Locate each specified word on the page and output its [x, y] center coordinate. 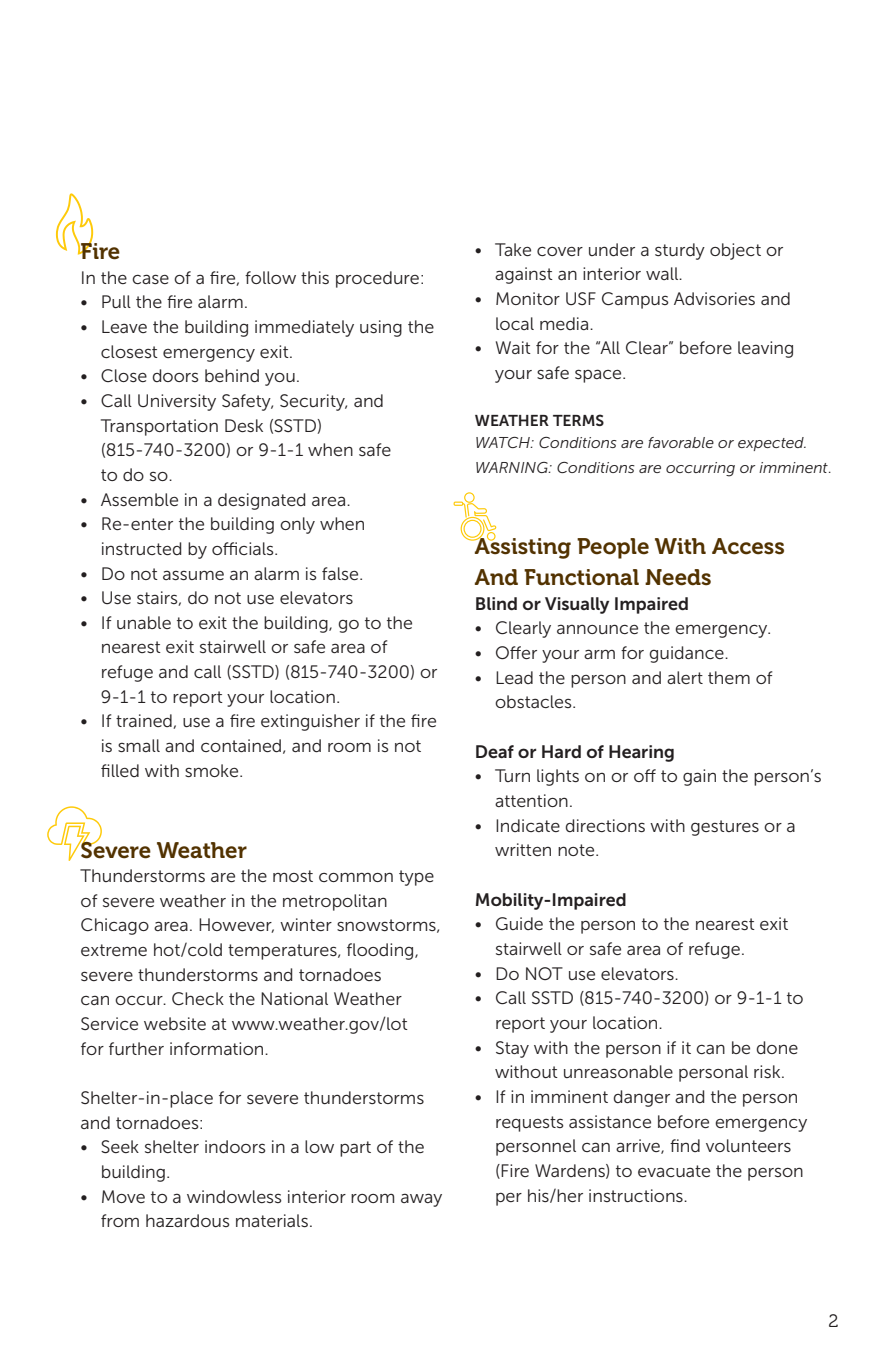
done [777, 1047]
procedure [377, 279]
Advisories [714, 298]
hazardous [188, 1220]
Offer [516, 652]
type [416, 878]
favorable [681, 442]
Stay [512, 1049]
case [150, 279]
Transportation [159, 427]
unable [144, 622]
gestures [725, 828]
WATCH [504, 442]
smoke [213, 770]
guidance [687, 654]
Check [198, 998]
